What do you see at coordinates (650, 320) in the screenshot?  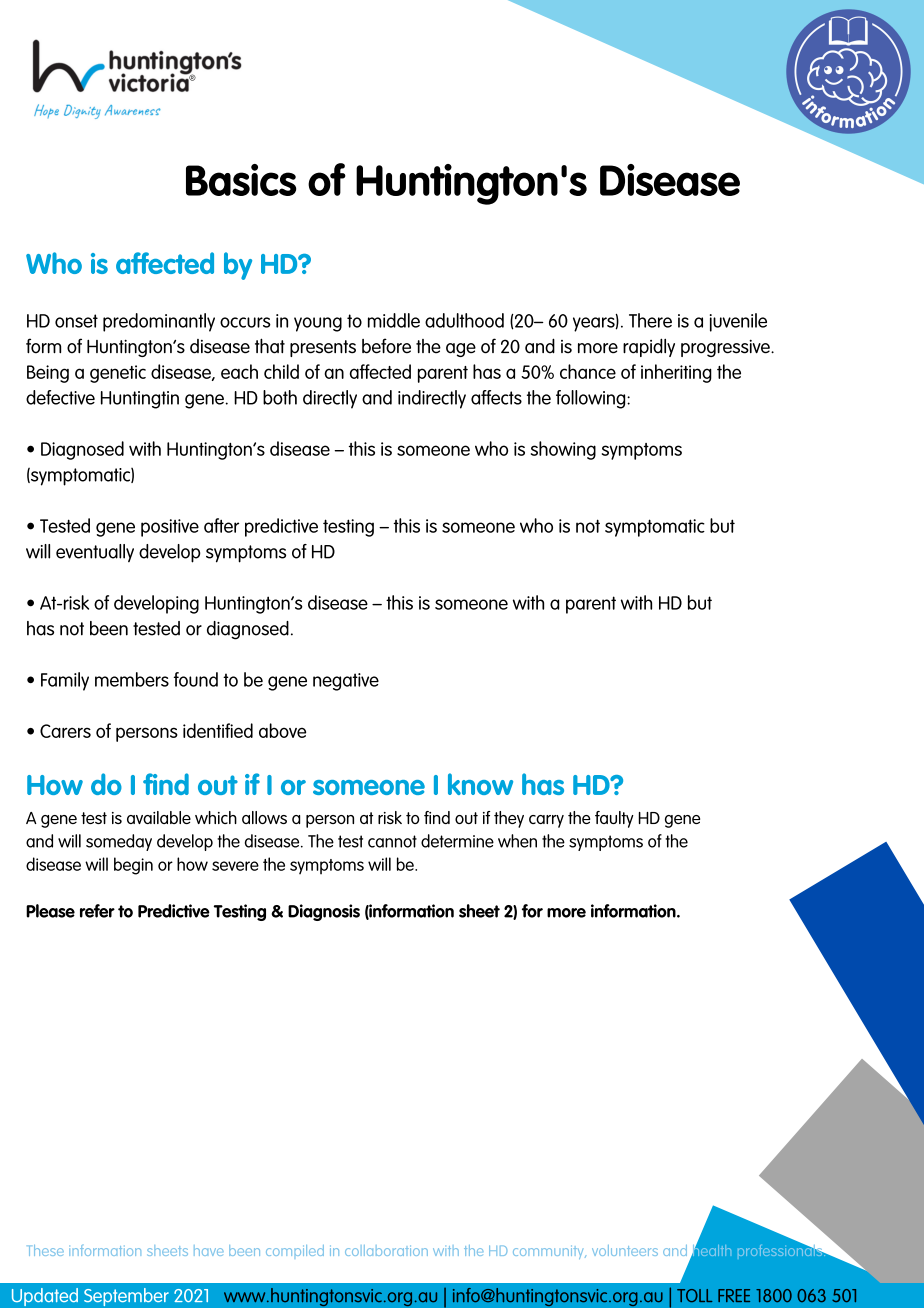 I see `There` at bounding box center [650, 320].
